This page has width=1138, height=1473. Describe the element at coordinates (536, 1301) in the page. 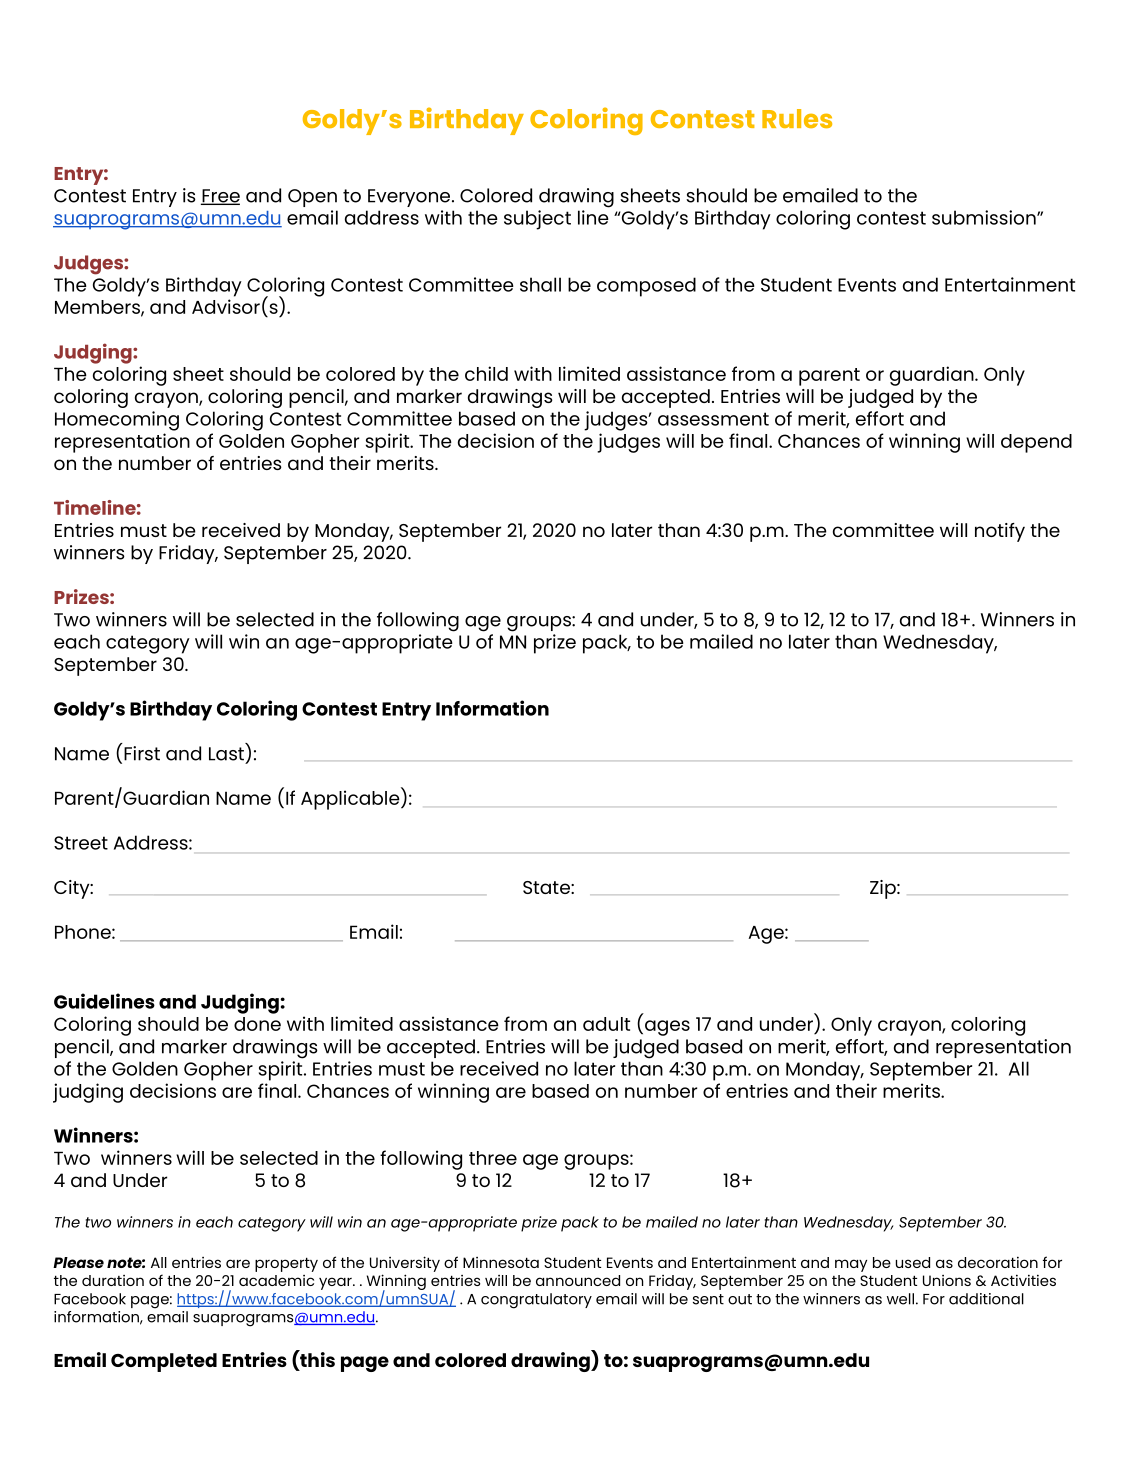

I see `congratulatory` at that location.
